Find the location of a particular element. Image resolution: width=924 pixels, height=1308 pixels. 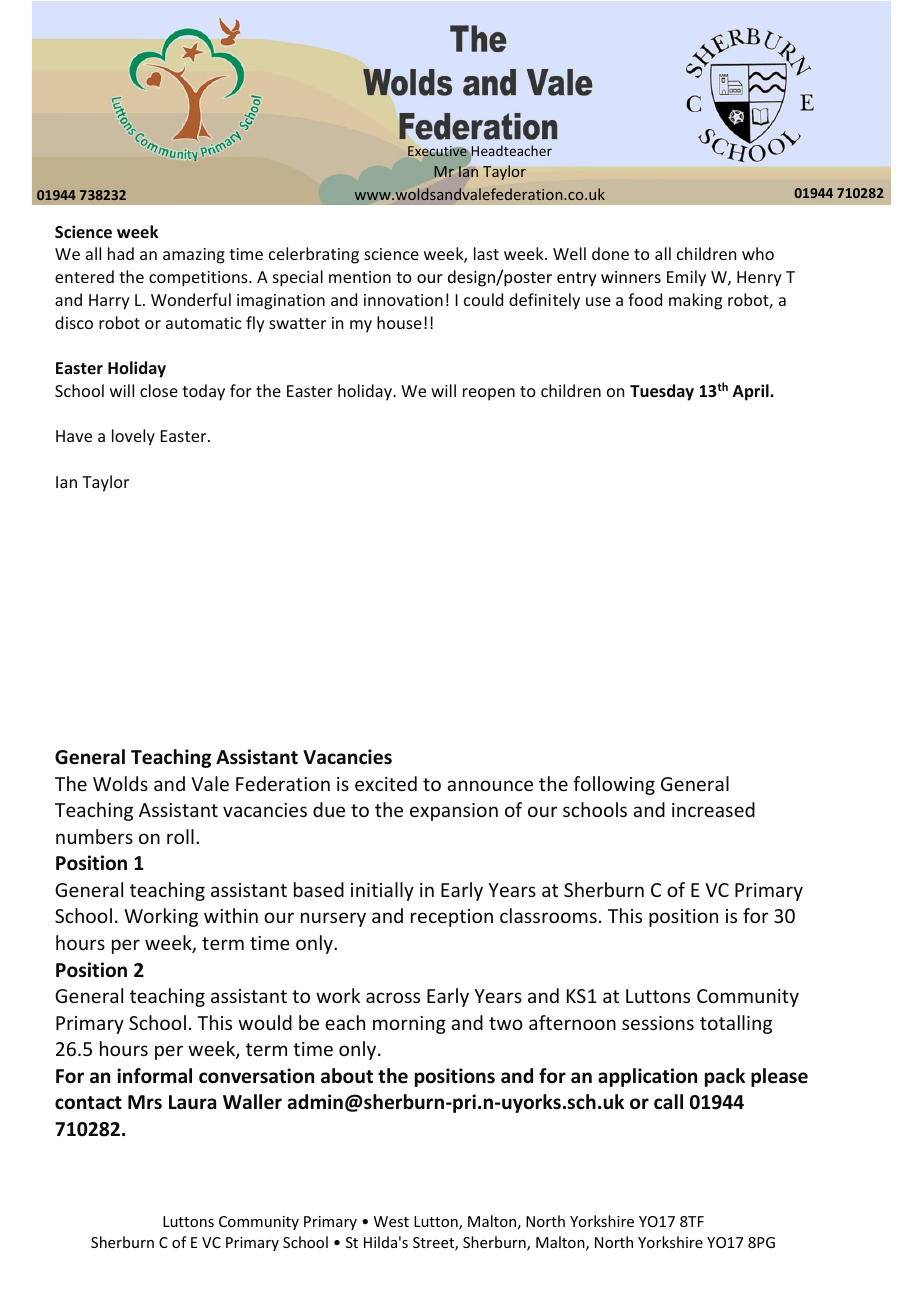

Executive is located at coordinates (437, 151).
